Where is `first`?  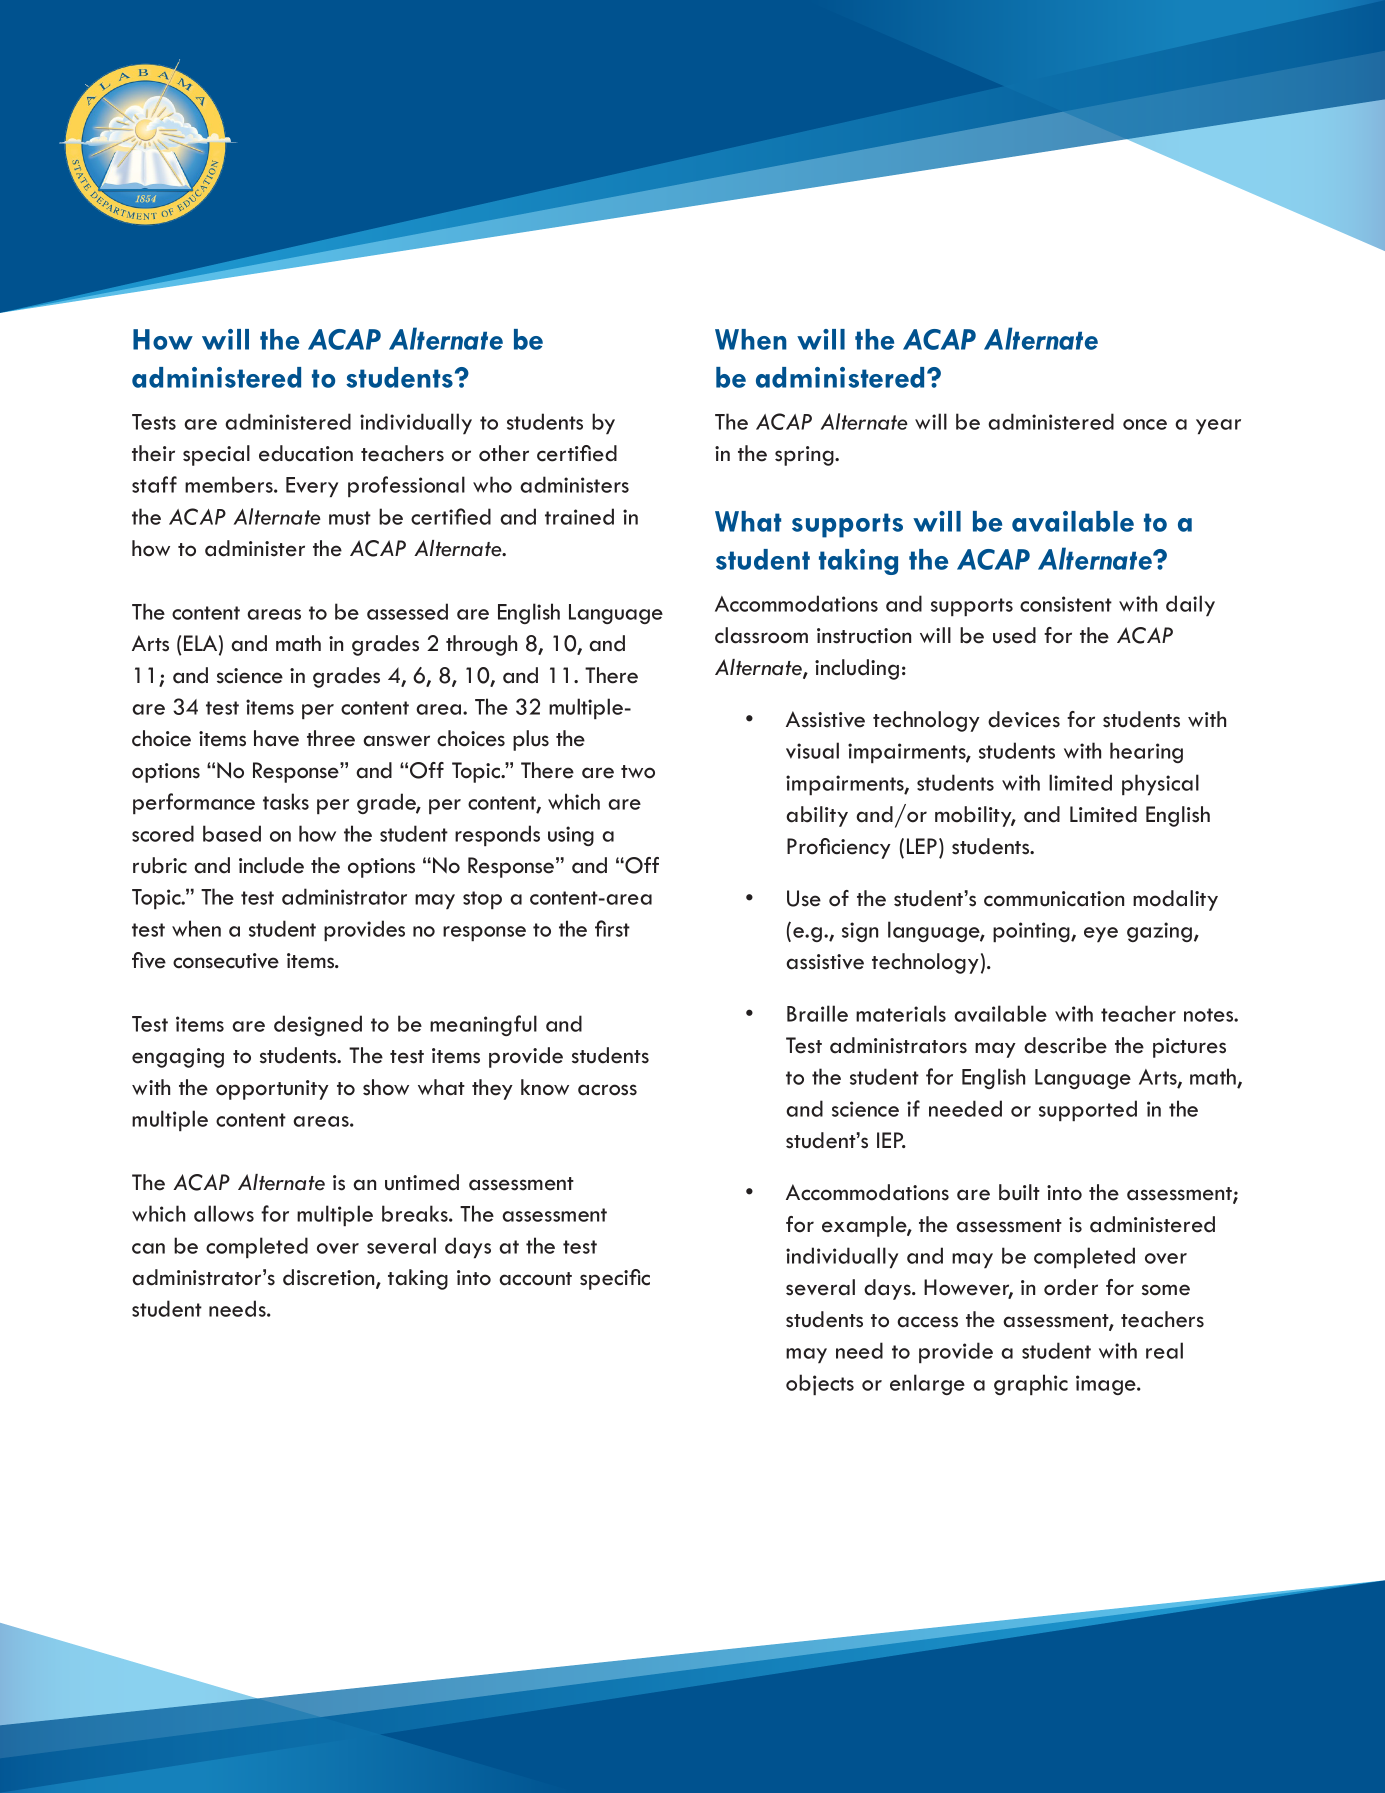 first is located at coordinates (612, 928).
